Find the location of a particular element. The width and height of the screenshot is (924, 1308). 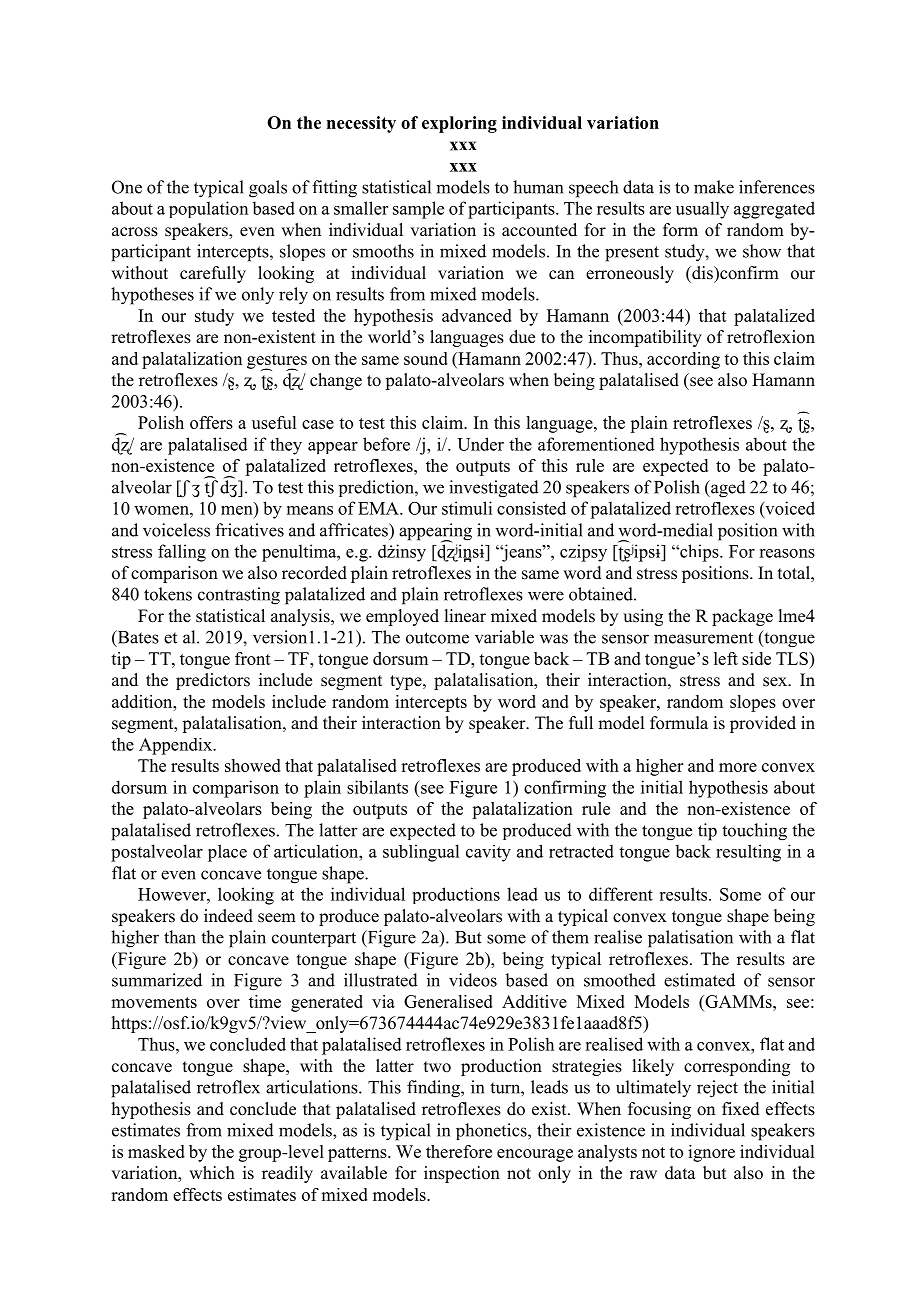

Appendix is located at coordinates (176, 746).
